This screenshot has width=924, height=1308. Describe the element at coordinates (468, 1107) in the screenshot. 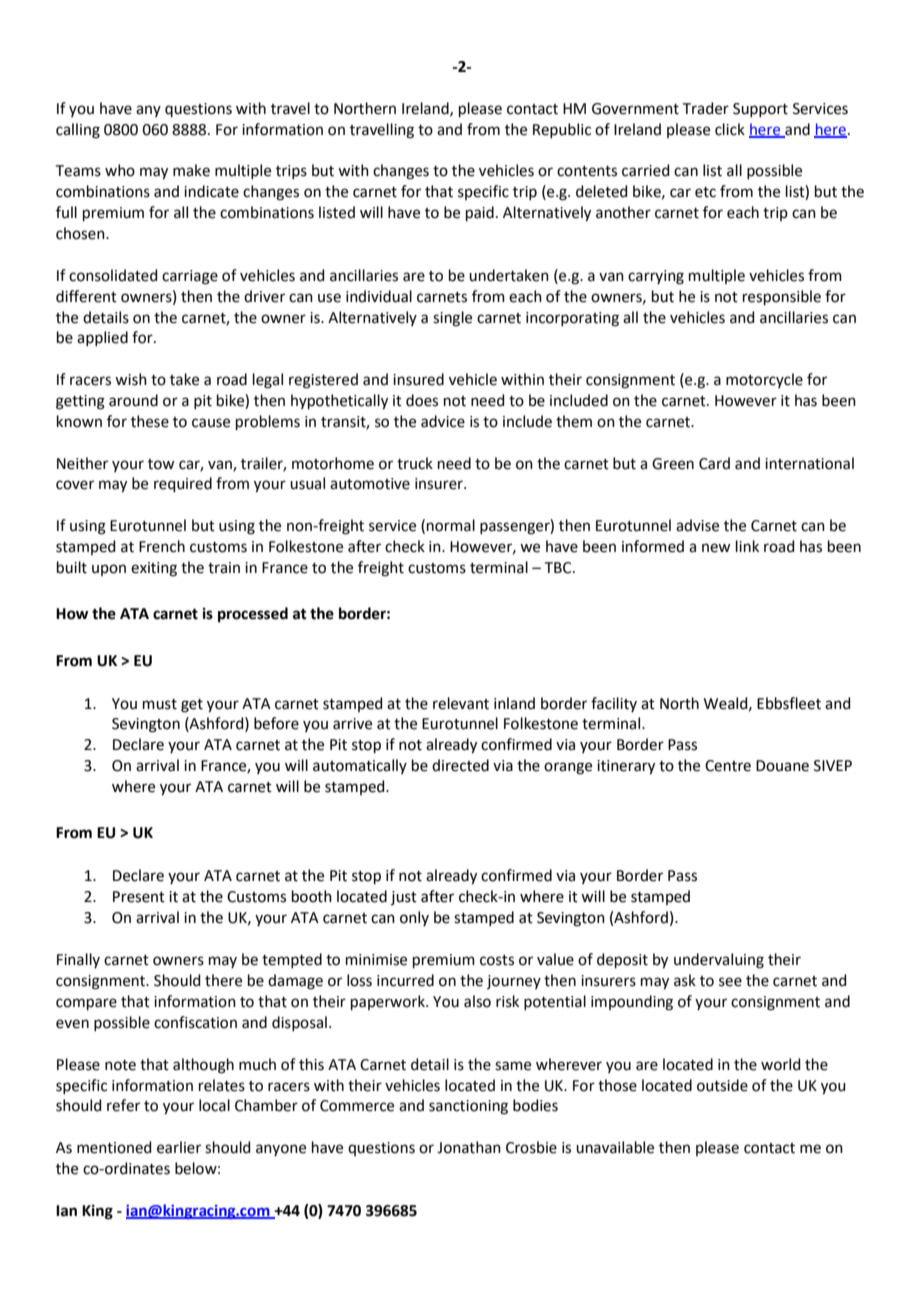

I see `sanctioning` at that location.
